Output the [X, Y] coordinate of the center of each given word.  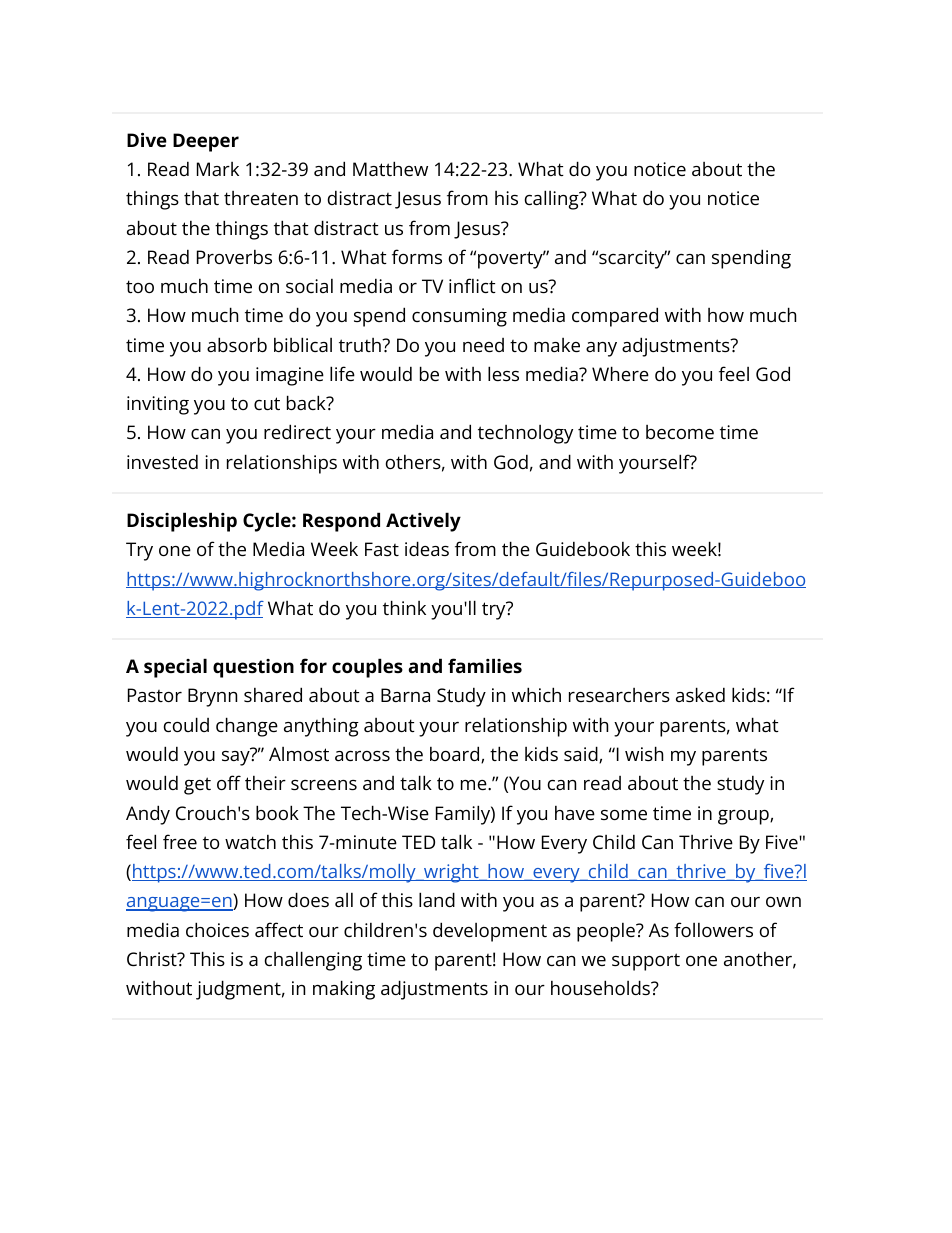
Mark [218, 169]
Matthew [390, 168]
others [413, 462]
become [680, 432]
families [485, 665]
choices [217, 929]
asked [700, 694]
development [490, 932]
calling [552, 200]
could [186, 724]
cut [267, 403]
